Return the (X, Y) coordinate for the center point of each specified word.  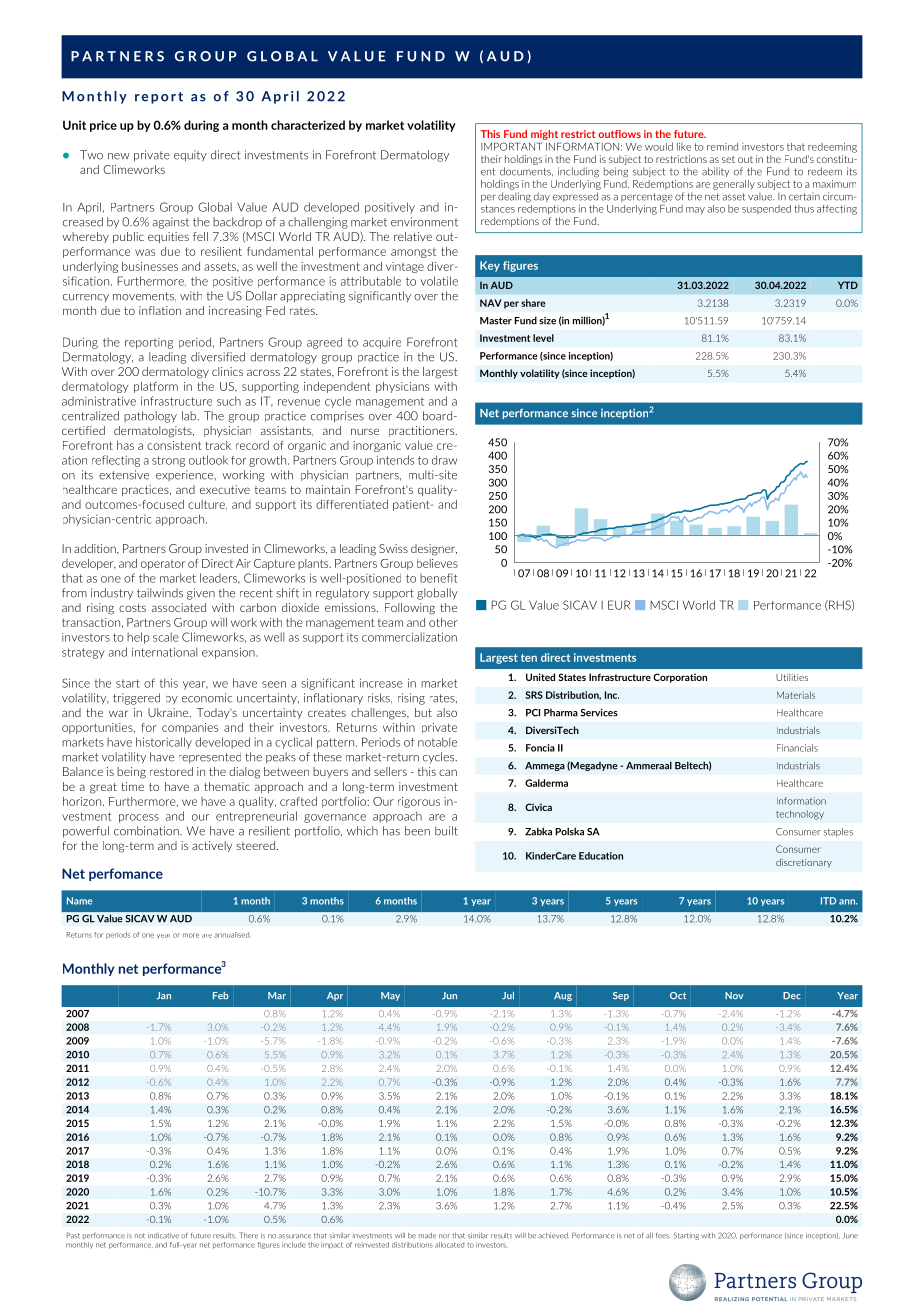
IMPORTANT (511, 146)
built (446, 831)
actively (212, 846)
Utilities (792, 677)
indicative (163, 1236)
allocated (449, 1245)
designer (434, 550)
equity (190, 156)
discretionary (804, 863)
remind (722, 147)
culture (207, 505)
